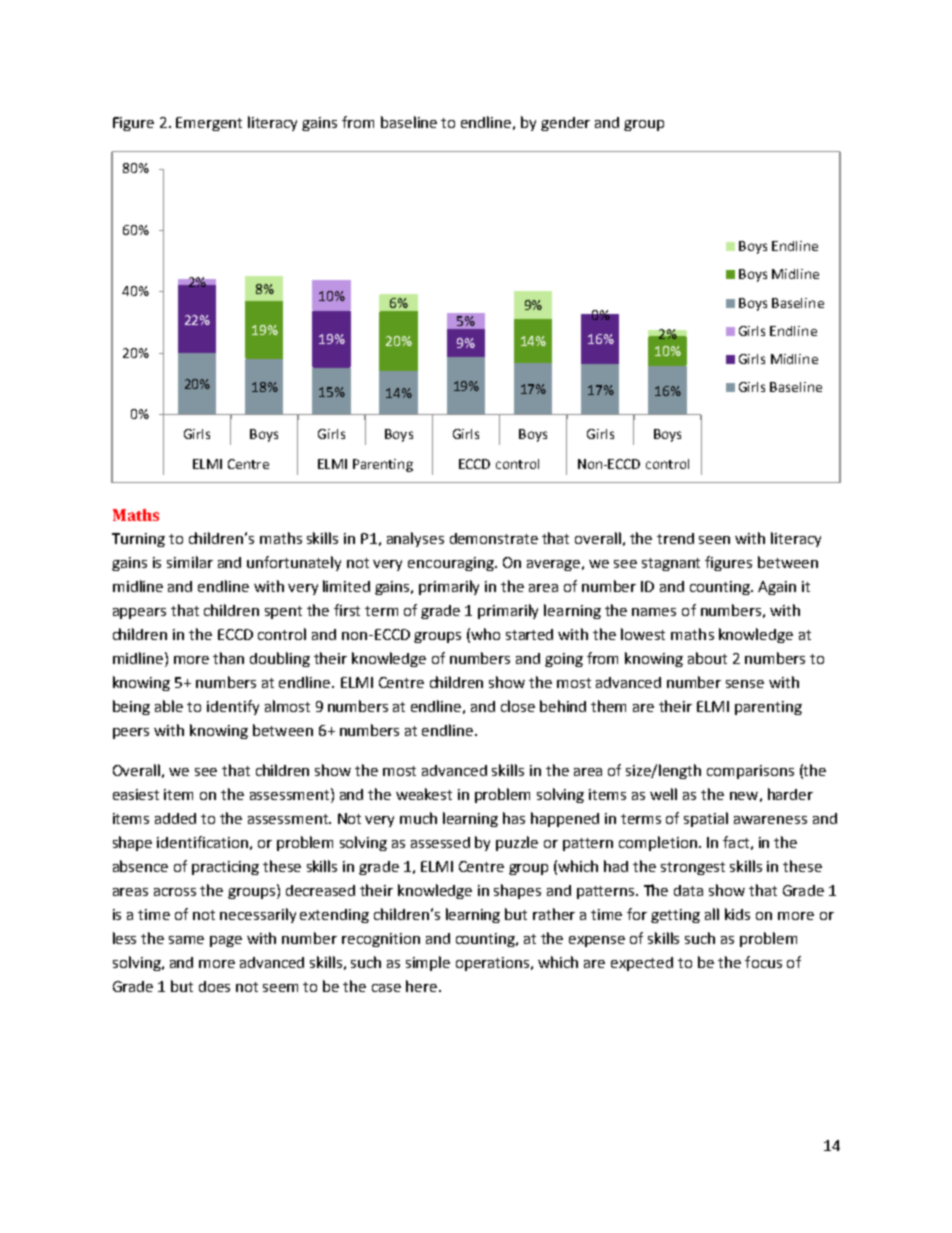 The width and height of the screenshot is (952, 1233). What do you see at coordinates (190, 562) in the screenshot?
I see `similar` at bounding box center [190, 562].
